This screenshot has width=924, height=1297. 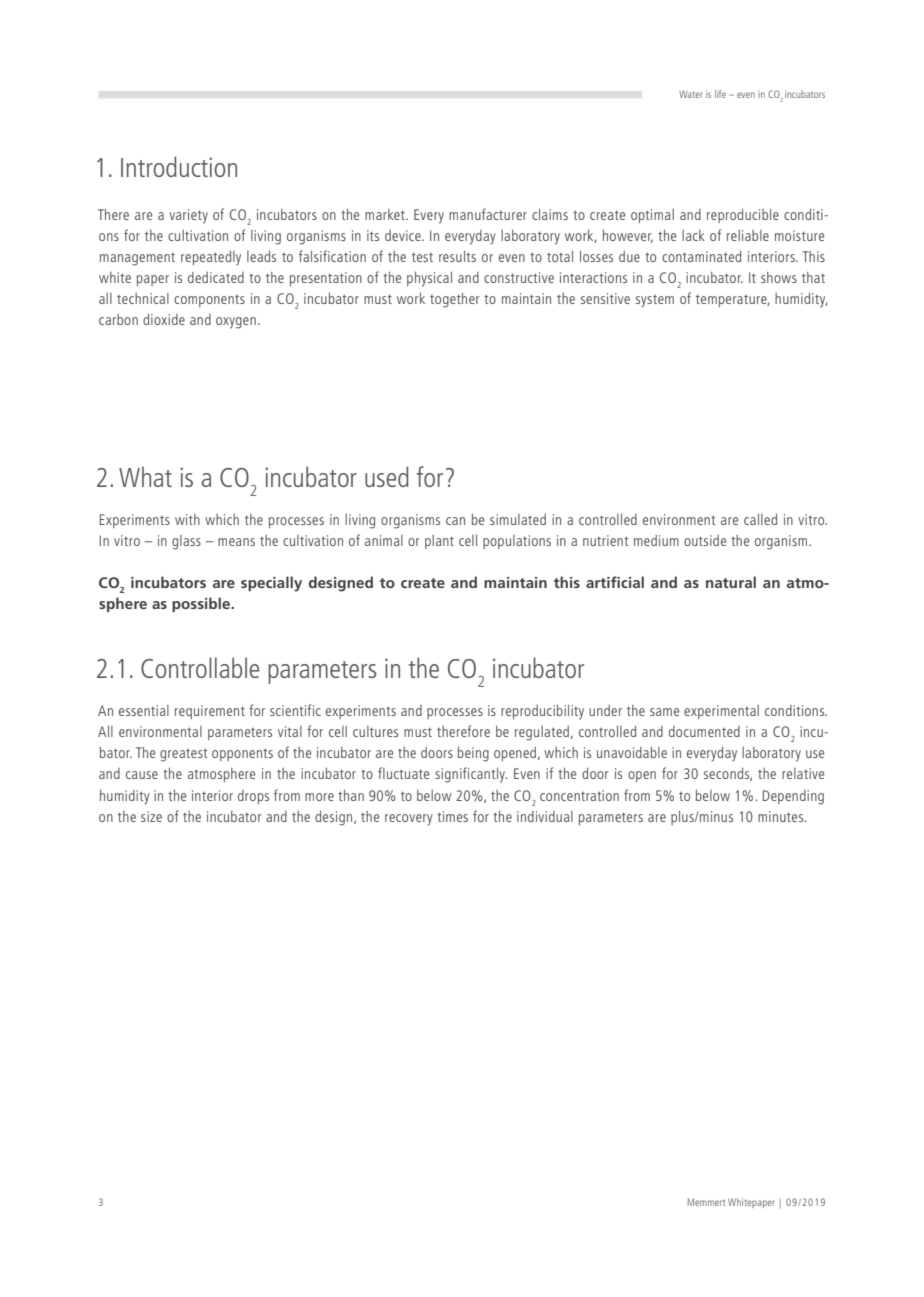 What do you see at coordinates (452, 816) in the screenshot?
I see `times` at bounding box center [452, 816].
